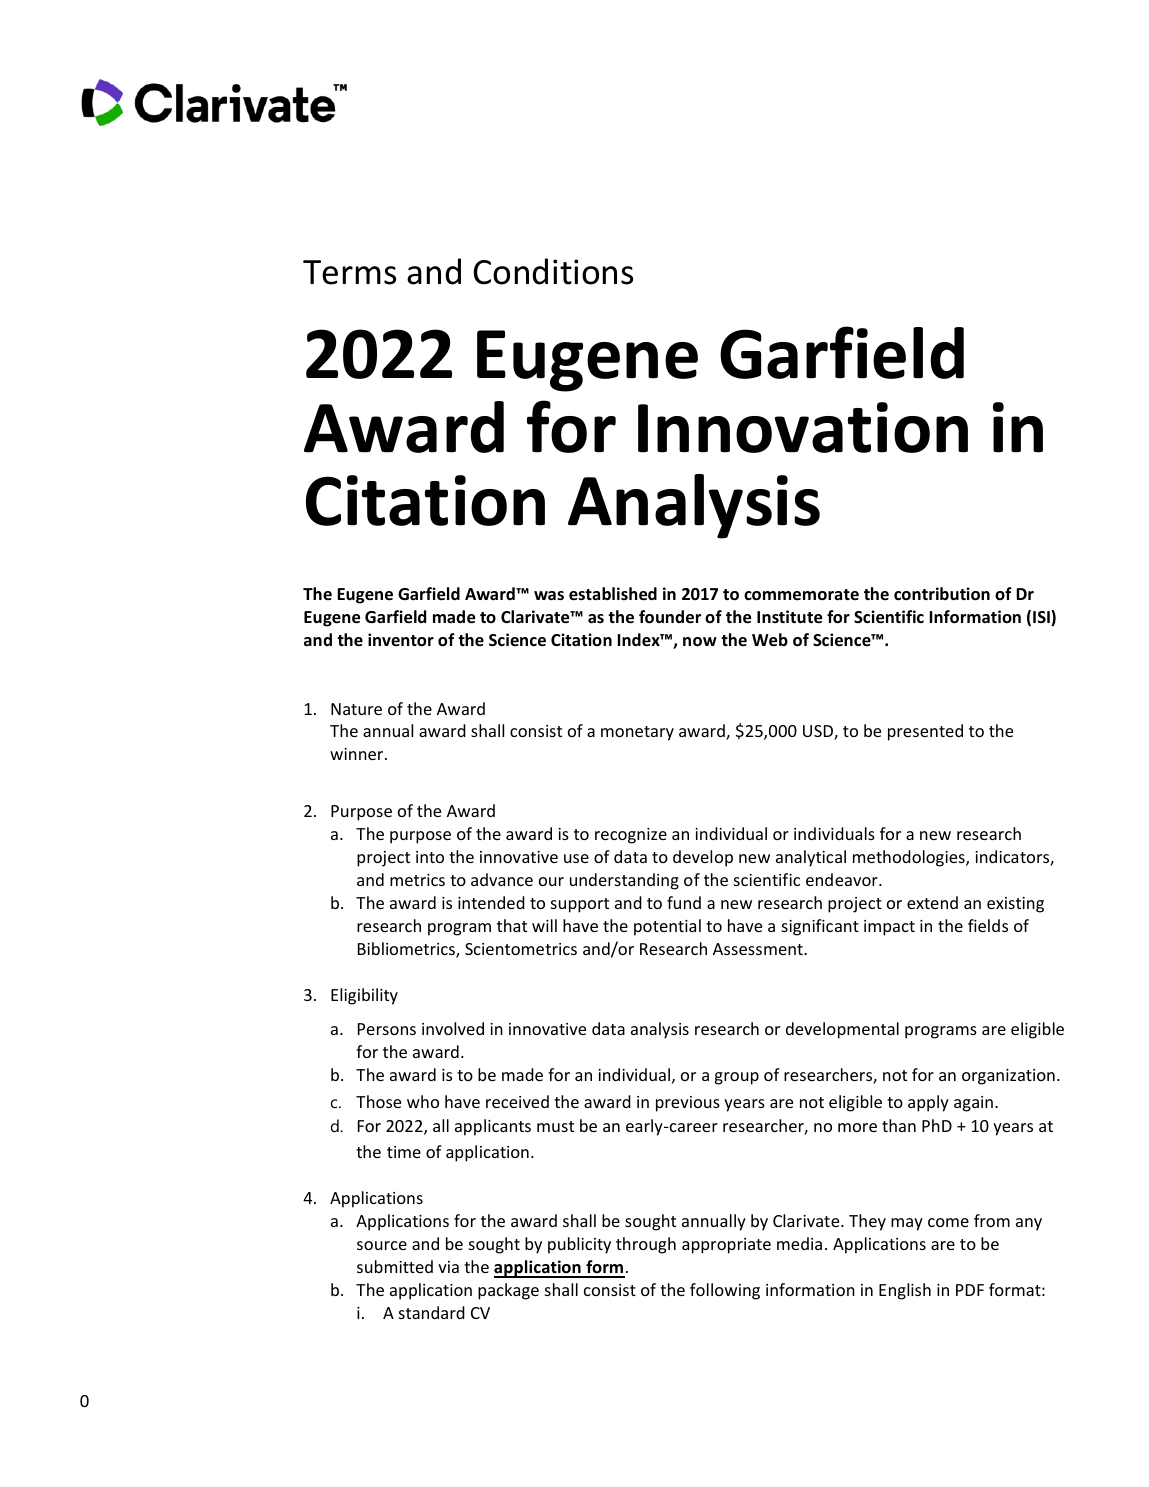  What do you see at coordinates (553, 271) in the page?
I see `Conditions` at bounding box center [553, 271].
